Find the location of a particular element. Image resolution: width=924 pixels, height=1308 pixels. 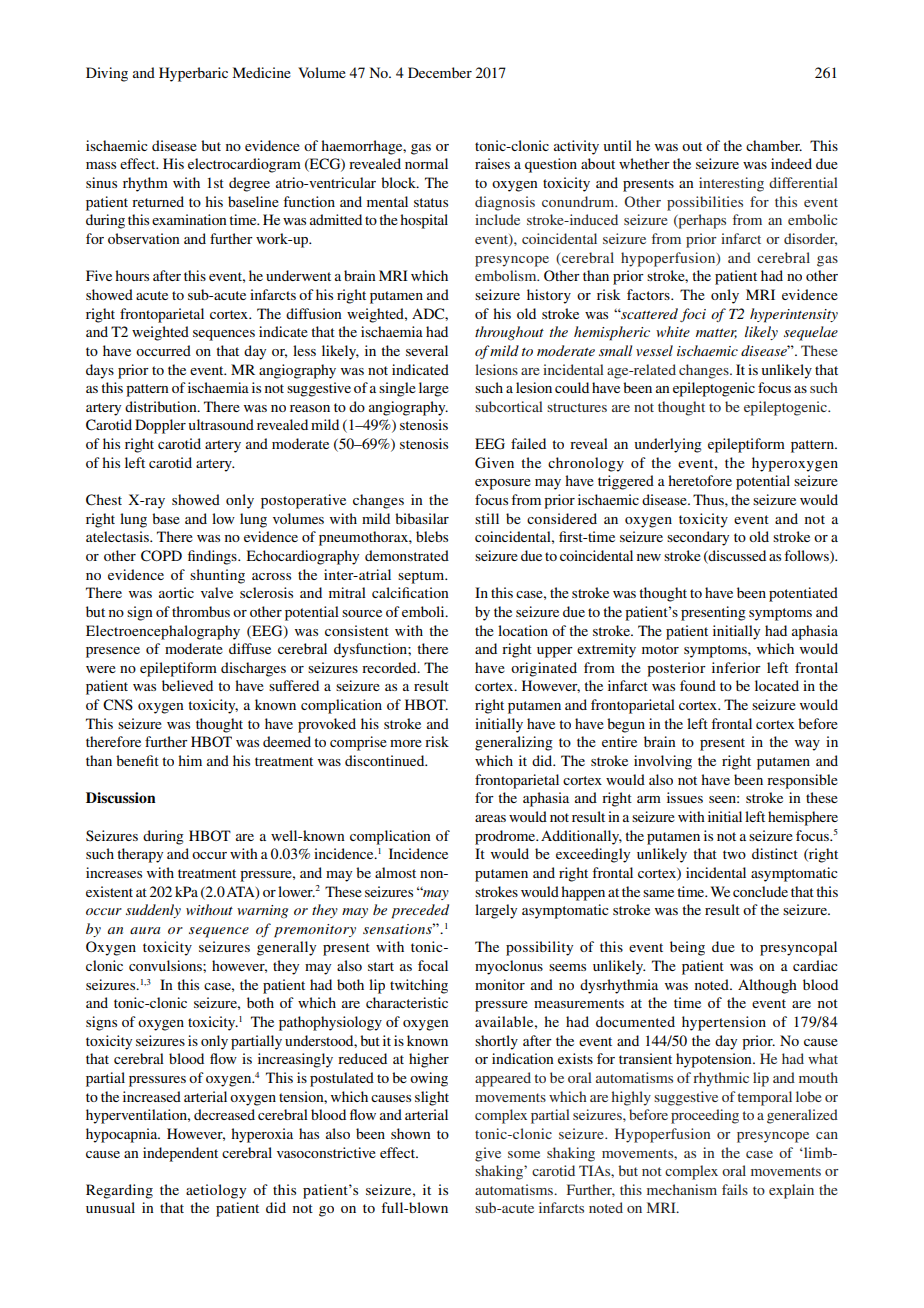

location is located at coordinates (523, 630).
